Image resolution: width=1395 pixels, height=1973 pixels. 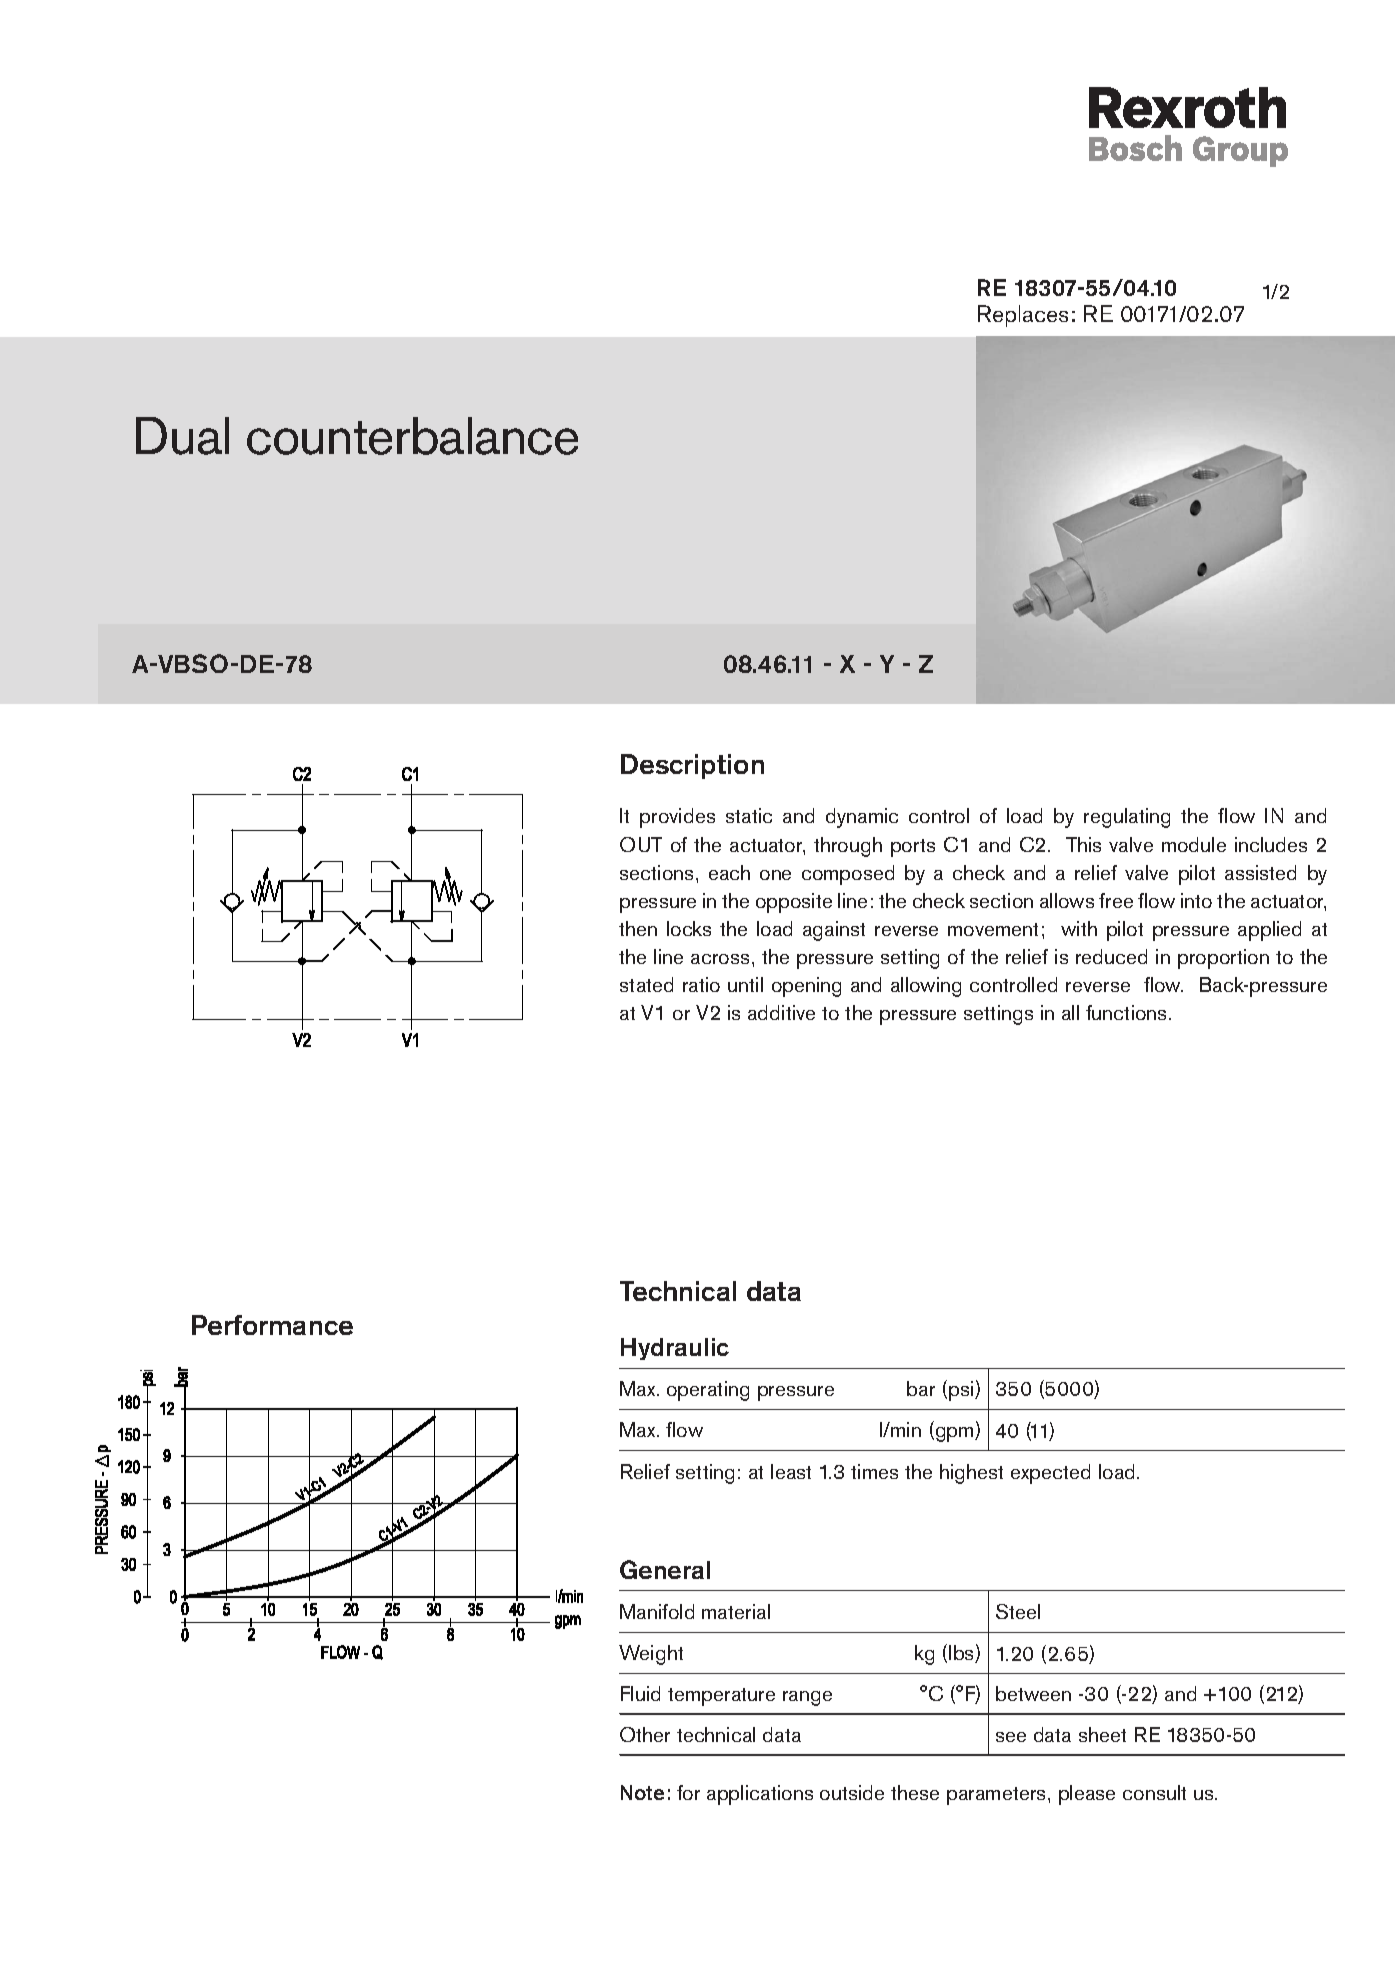 What do you see at coordinates (1102, 1734) in the screenshot?
I see `sheet` at bounding box center [1102, 1734].
